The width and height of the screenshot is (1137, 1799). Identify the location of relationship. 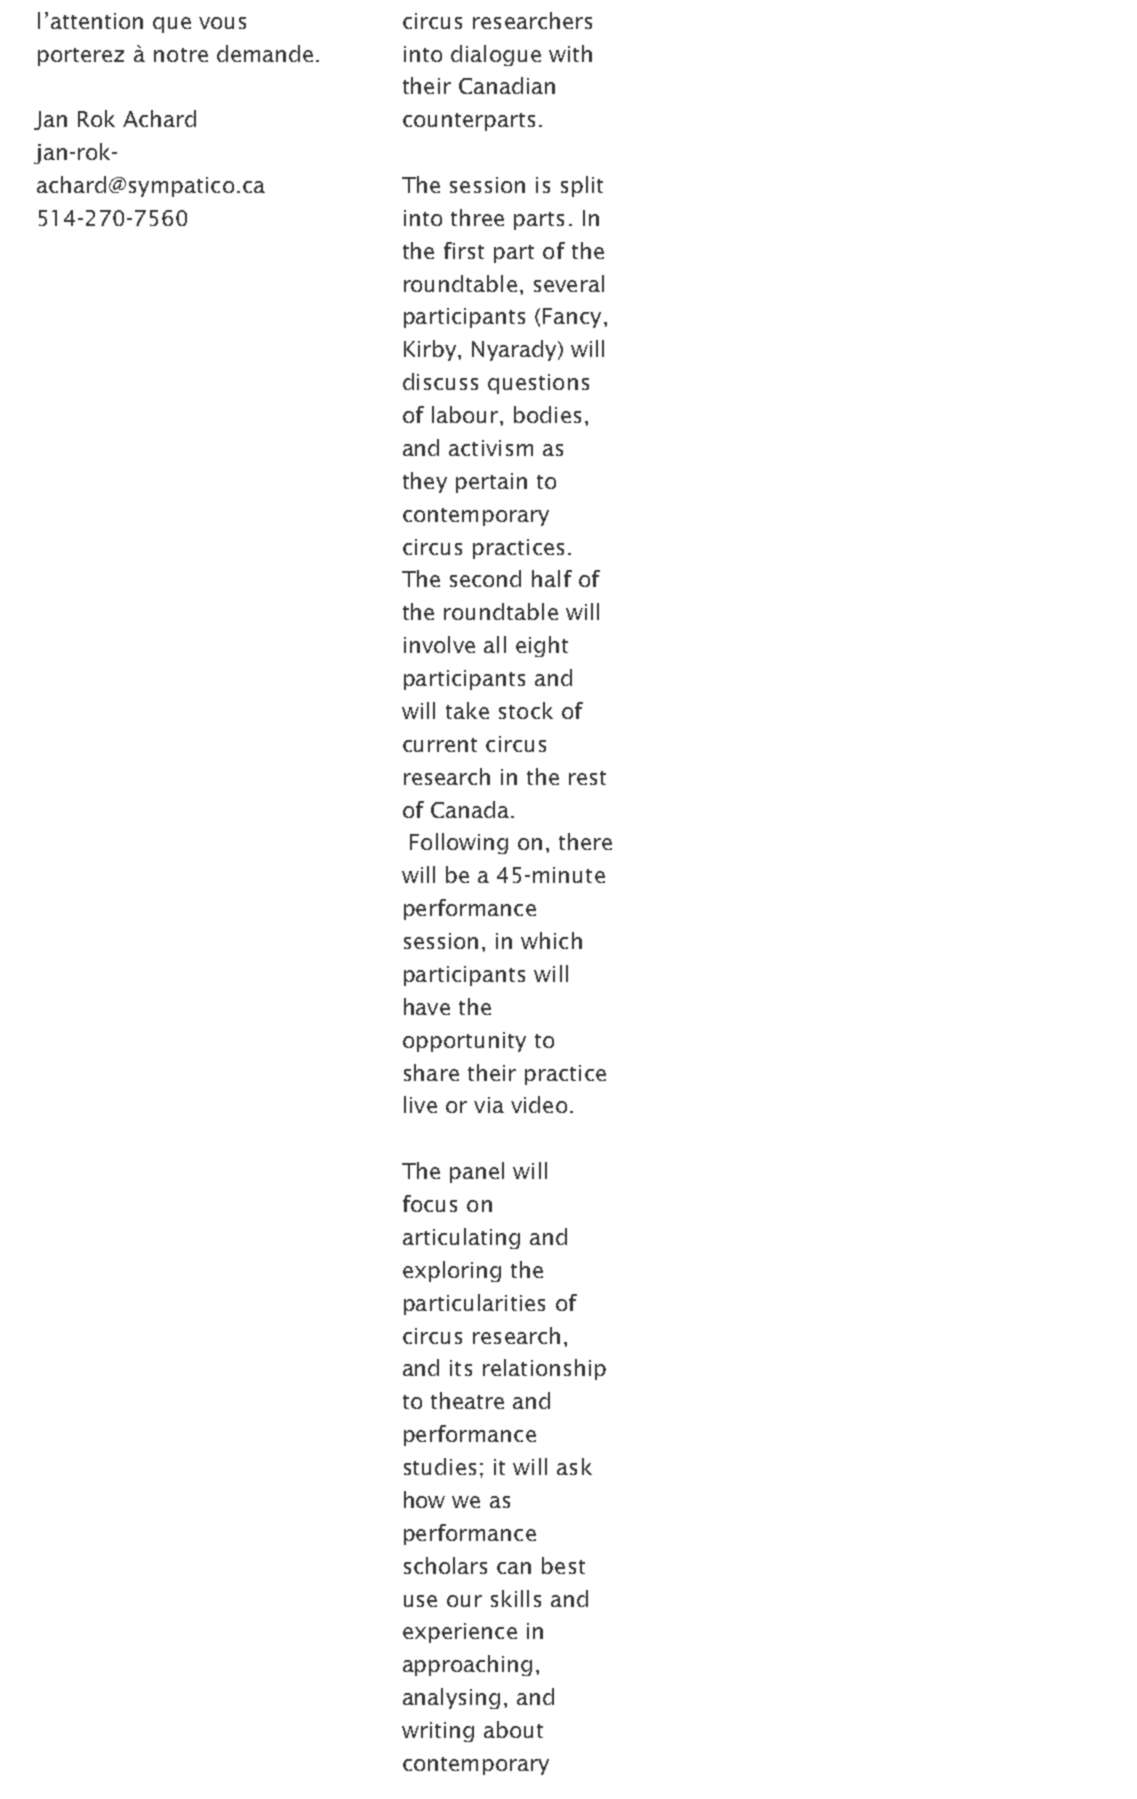
(544, 1369).
